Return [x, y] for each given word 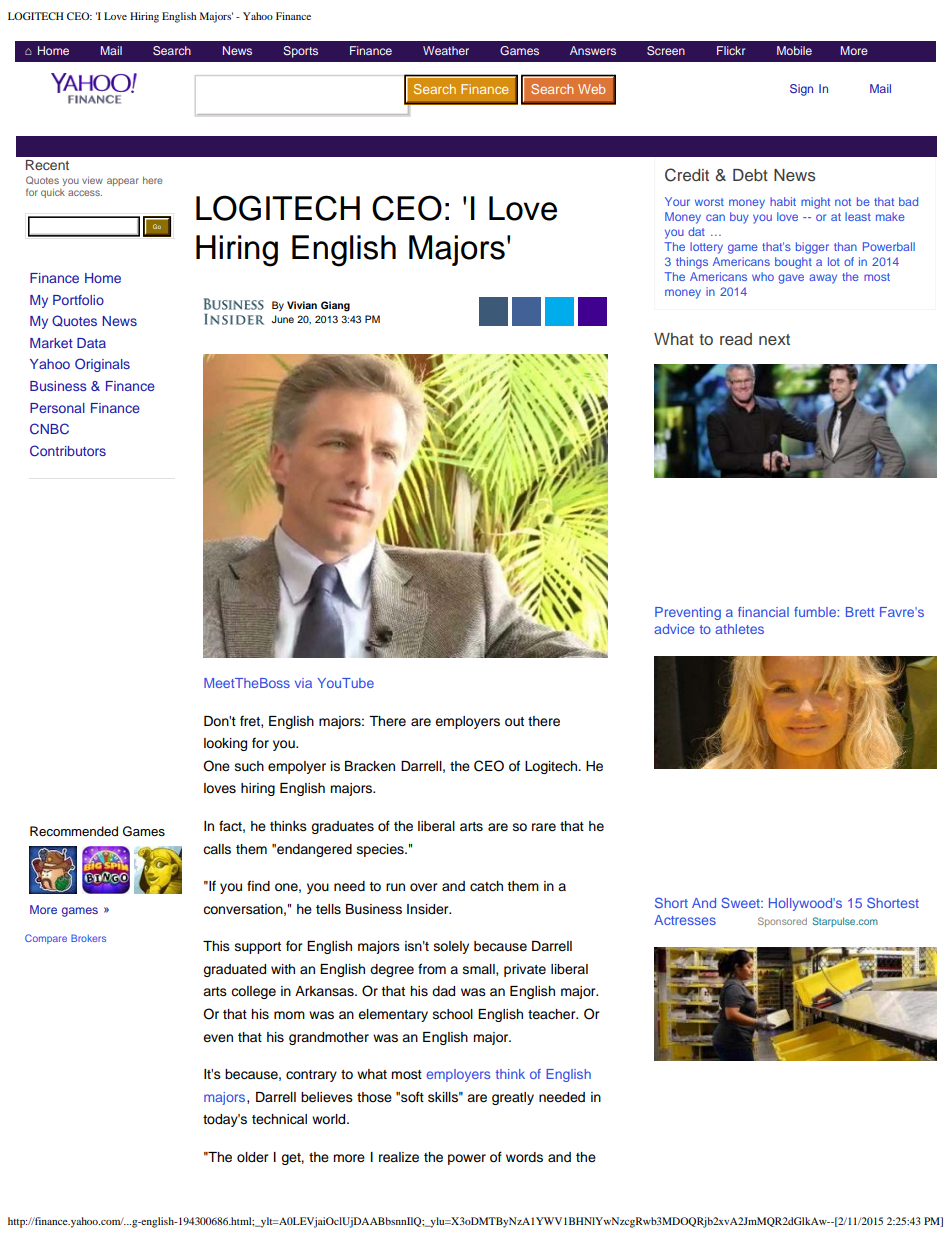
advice [674, 629]
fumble [815, 612]
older [252, 1157]
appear [123, 182]
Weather [446, 50]
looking [225, 744]
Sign [801, 90]
